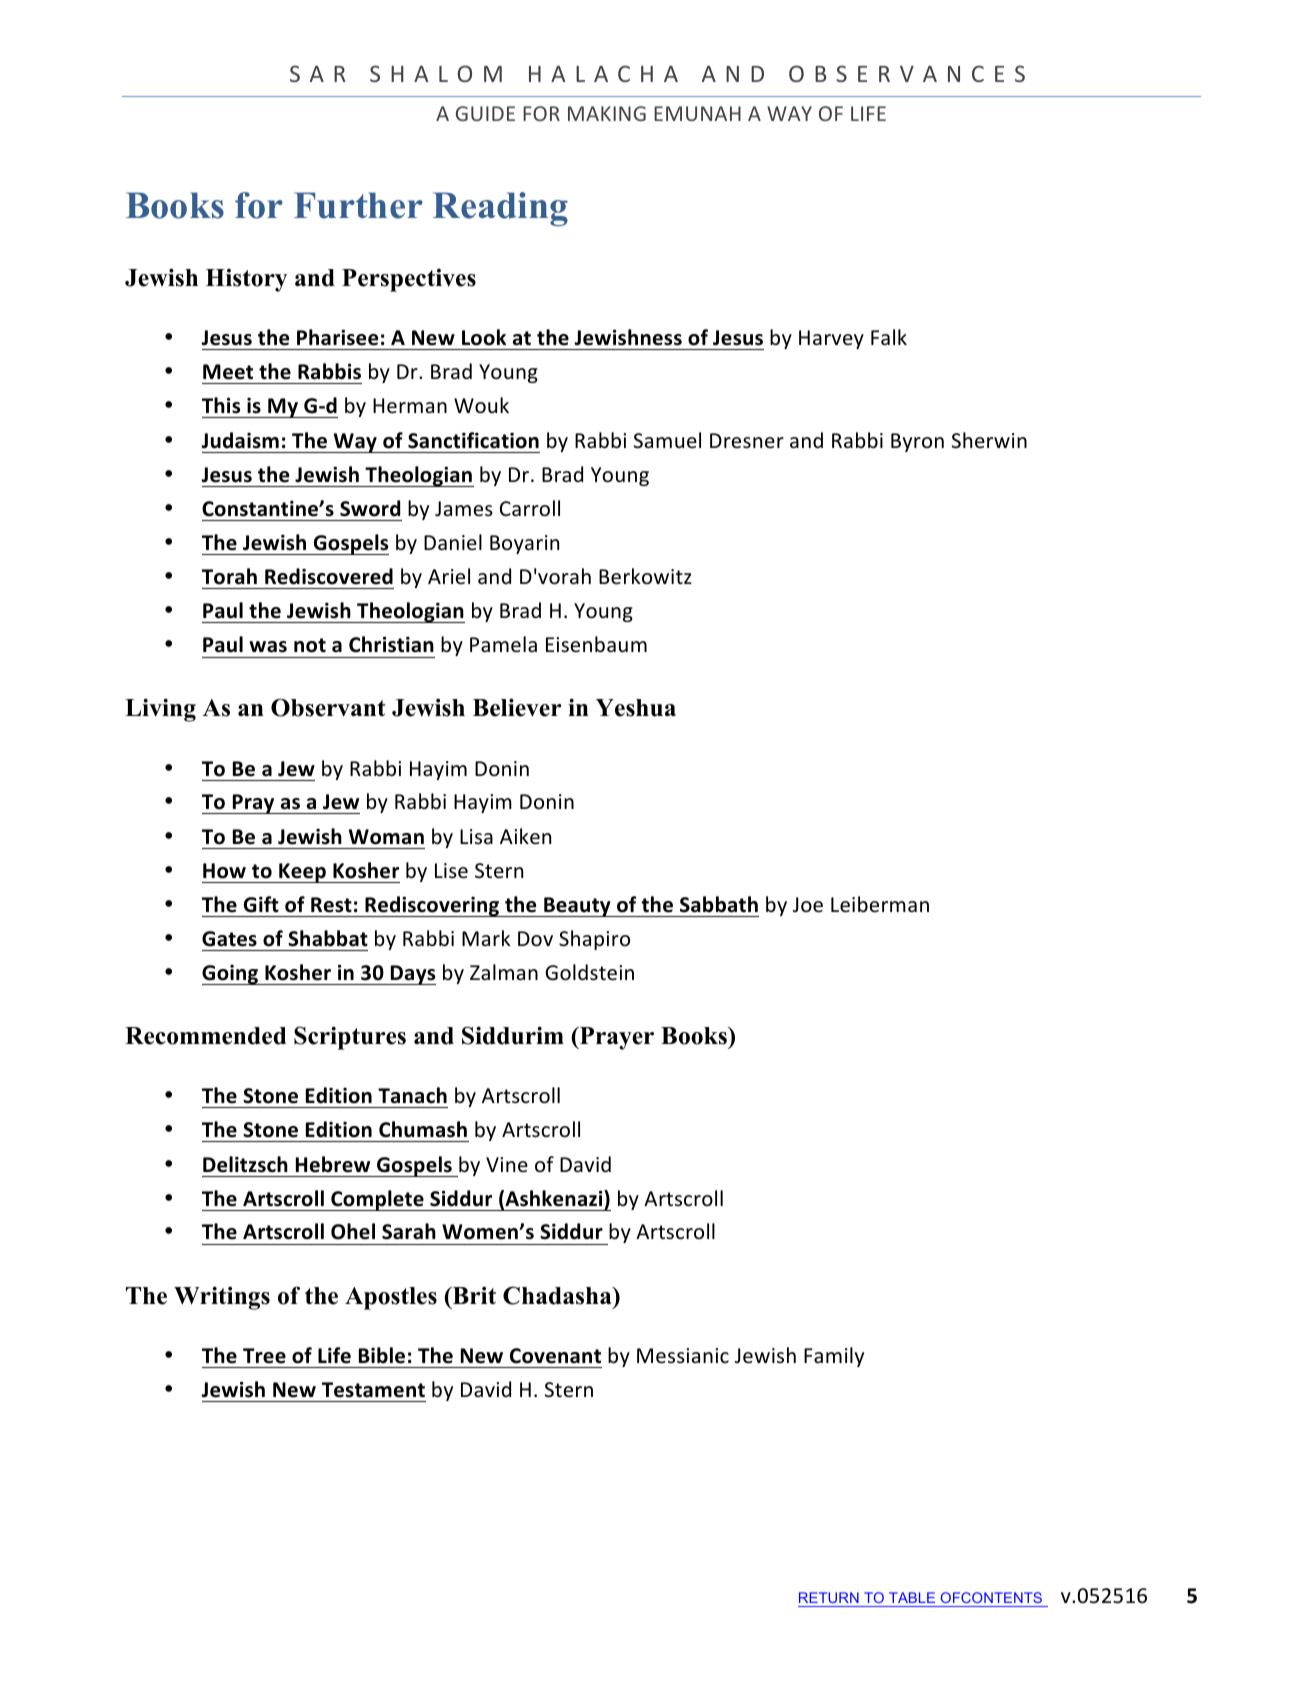  What do you see at coordinates (264, 1356) in the screenshot?
I see `Tree` at bounding box center [264, 1356].
